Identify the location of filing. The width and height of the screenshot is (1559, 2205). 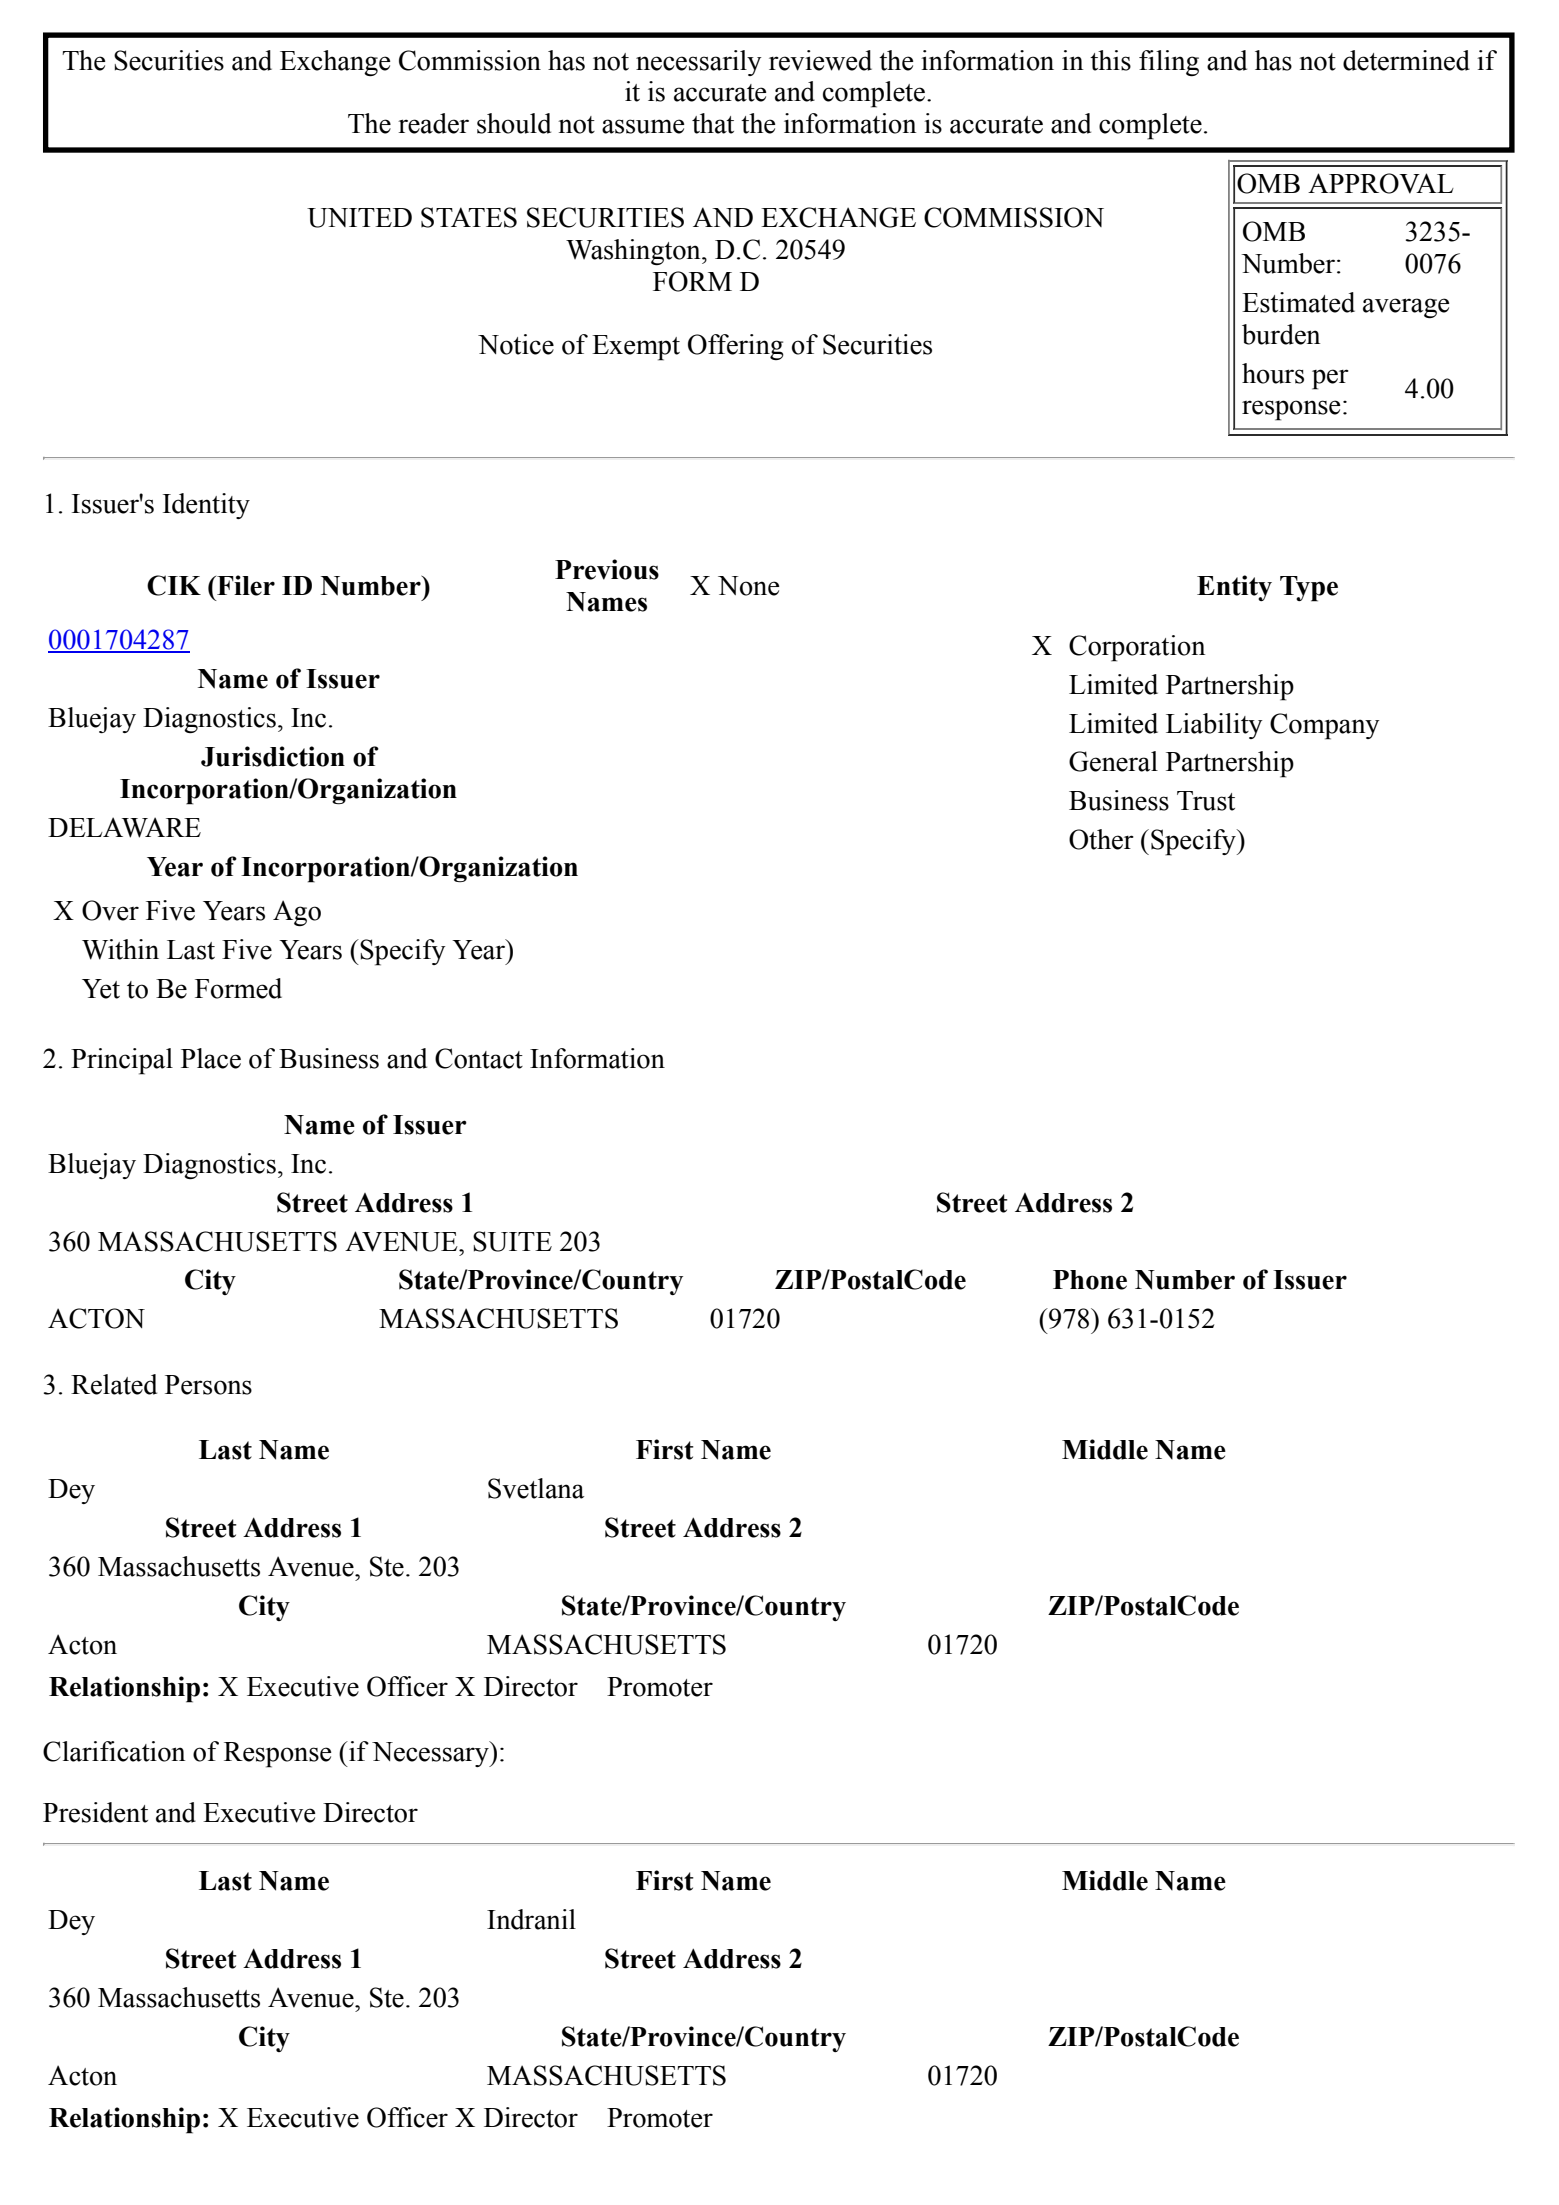
(1169, 63).
